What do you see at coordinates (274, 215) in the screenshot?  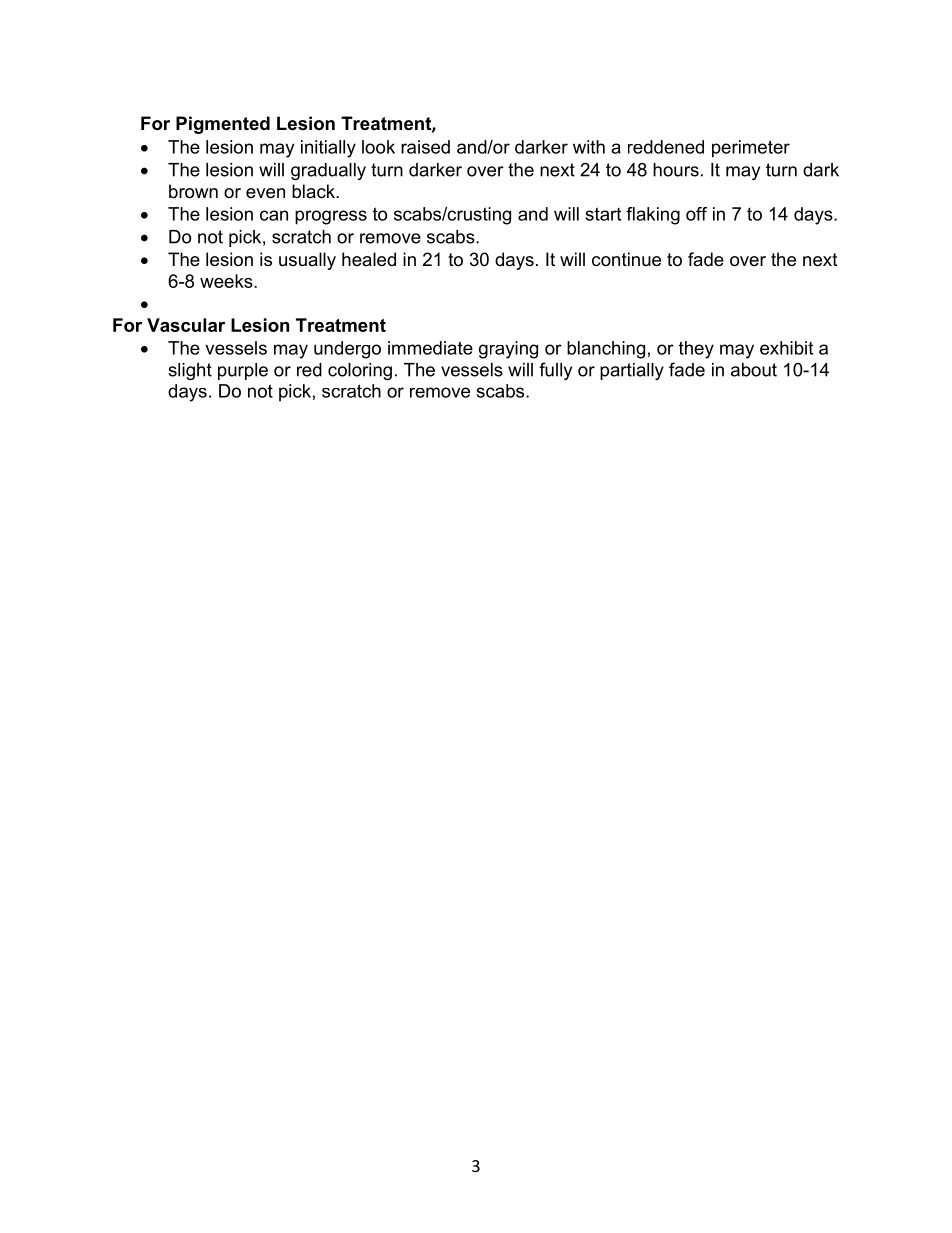 I see `can` at bounding box center [274, 215].
